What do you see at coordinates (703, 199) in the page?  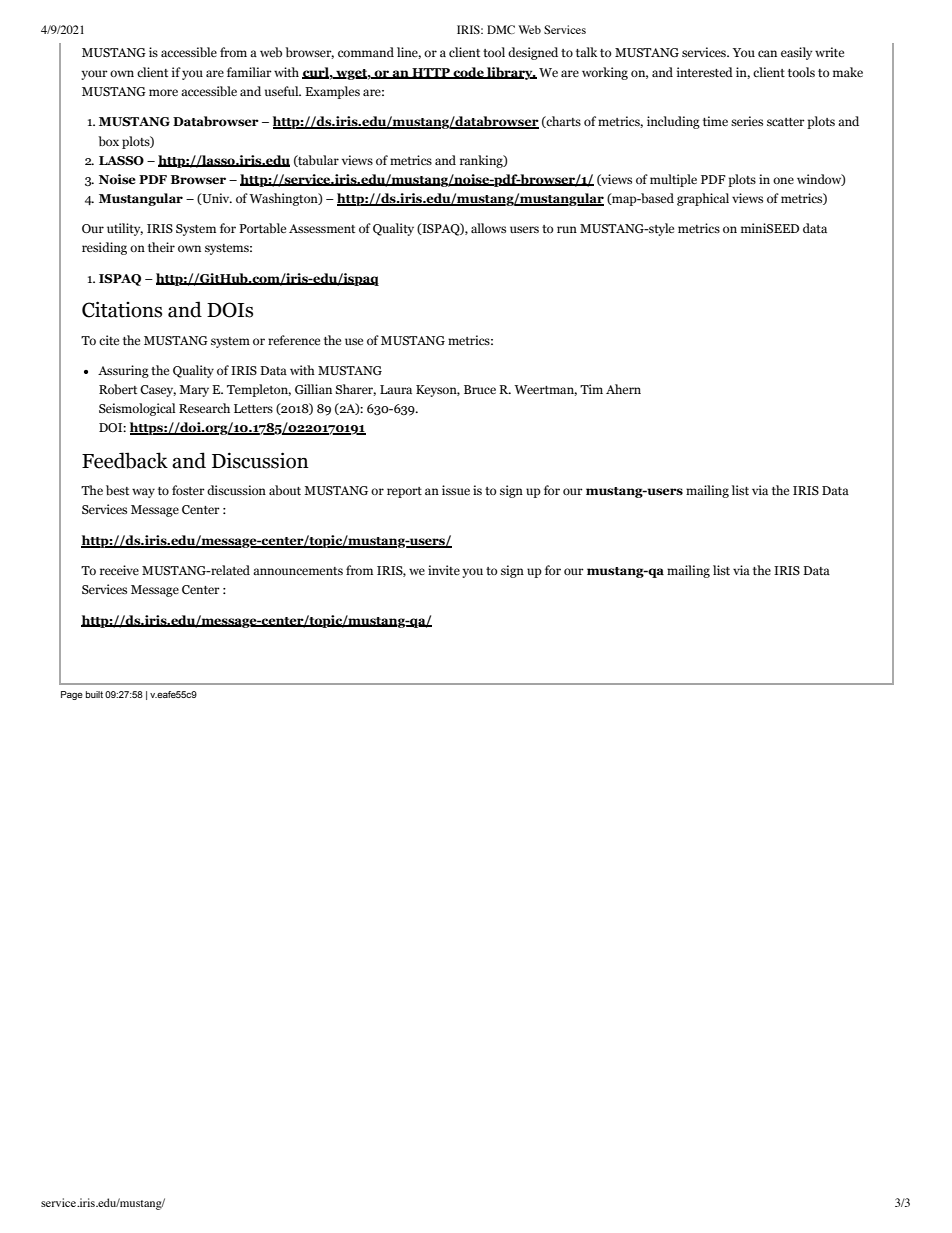 I see `graphical` at bounding box center [703, 199].
